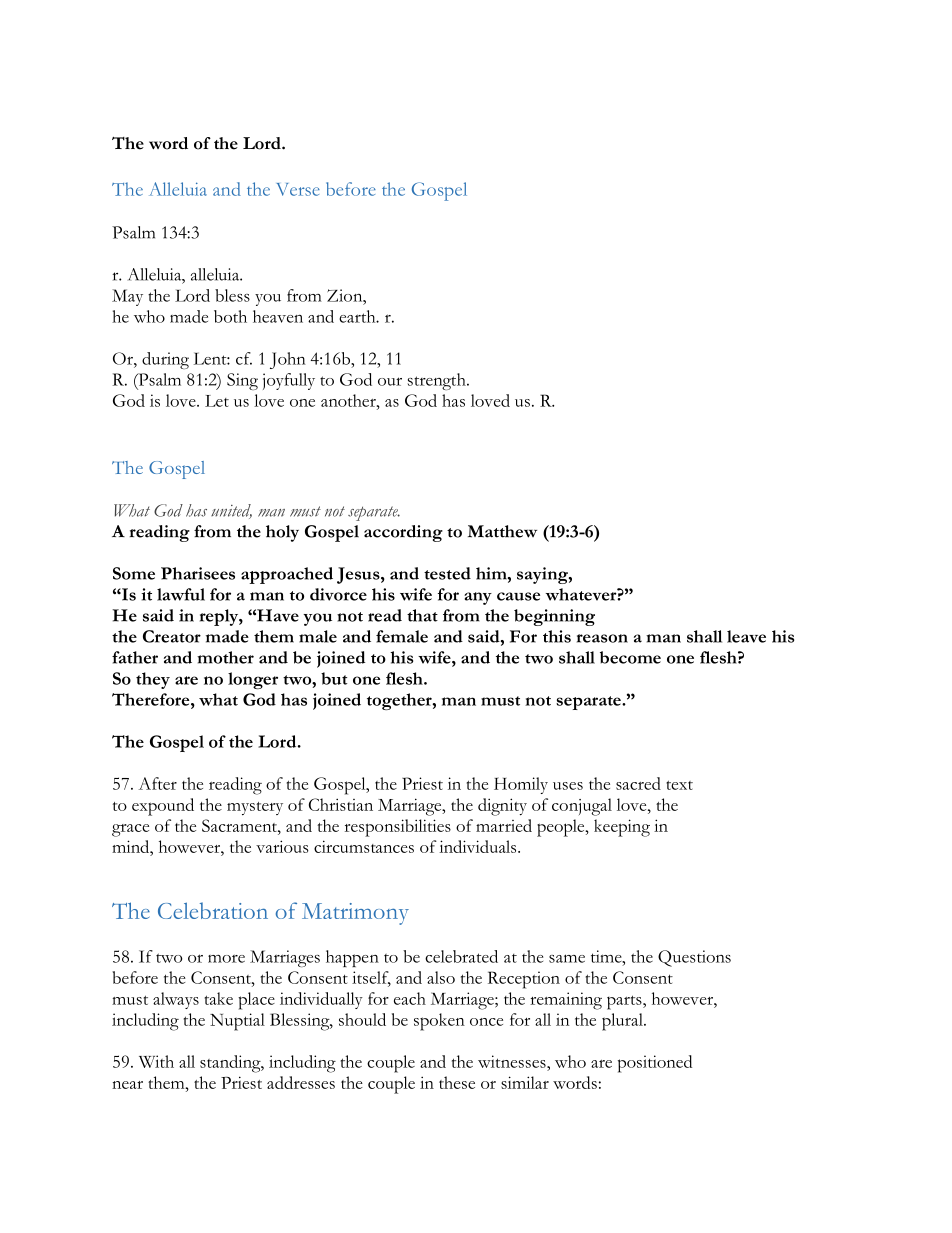 The image size is (952, 1233). What do you see at coordinates (156, 1061) in the image?
I see `With` at bounding box center [156, 1061].
